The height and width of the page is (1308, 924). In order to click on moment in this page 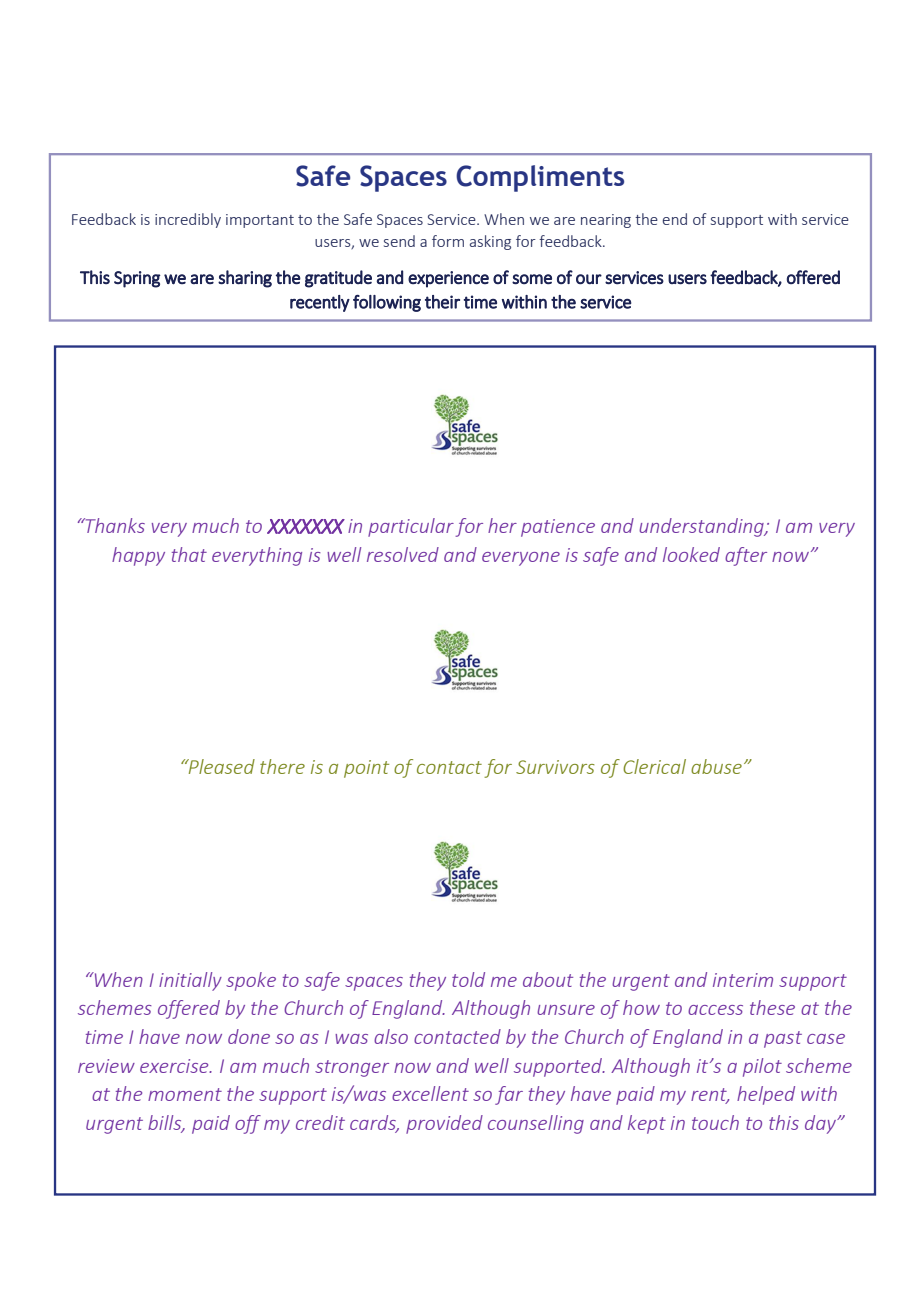, I will do `click(185, 1094)`.
